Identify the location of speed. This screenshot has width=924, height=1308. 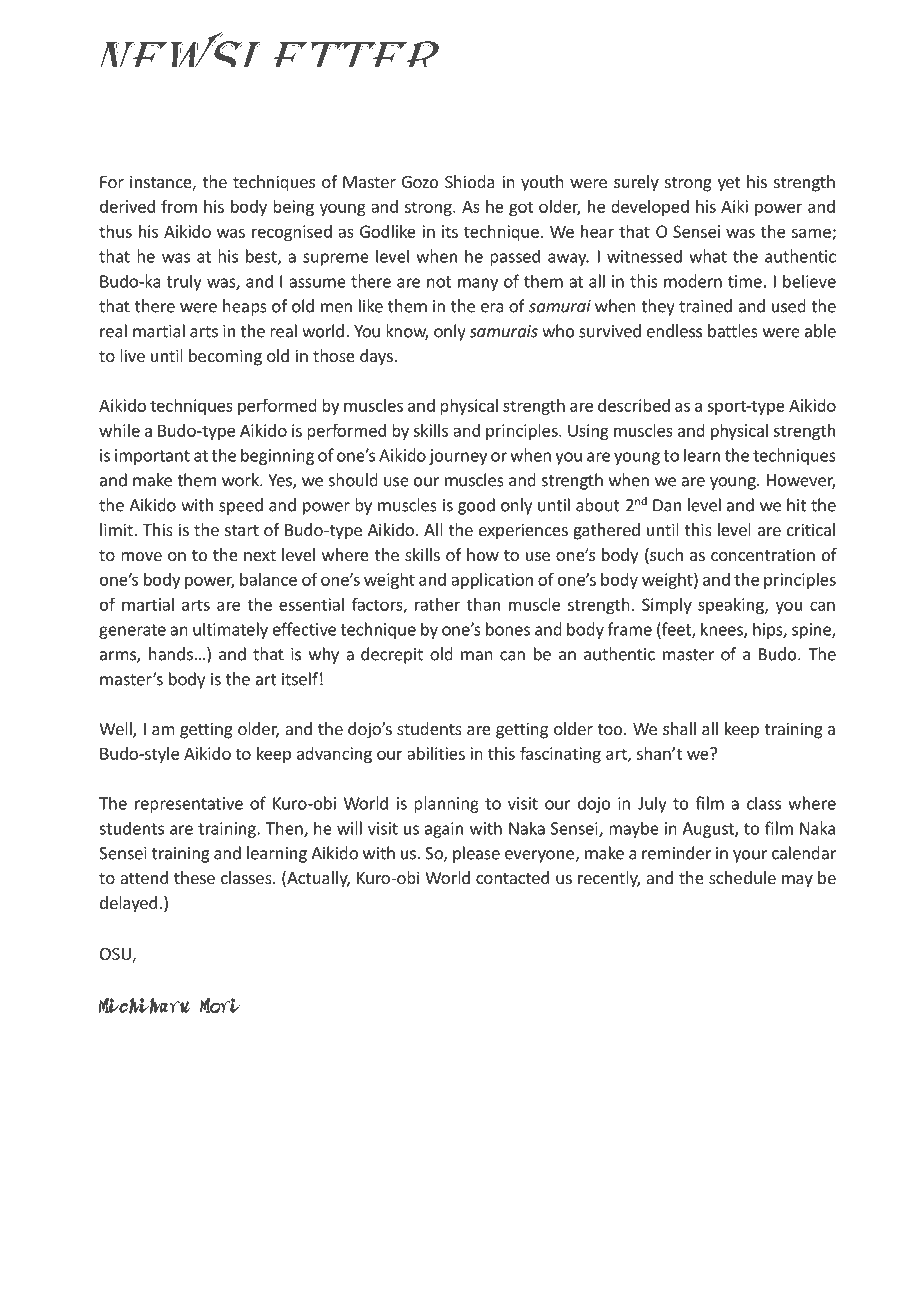
(241, 506).
